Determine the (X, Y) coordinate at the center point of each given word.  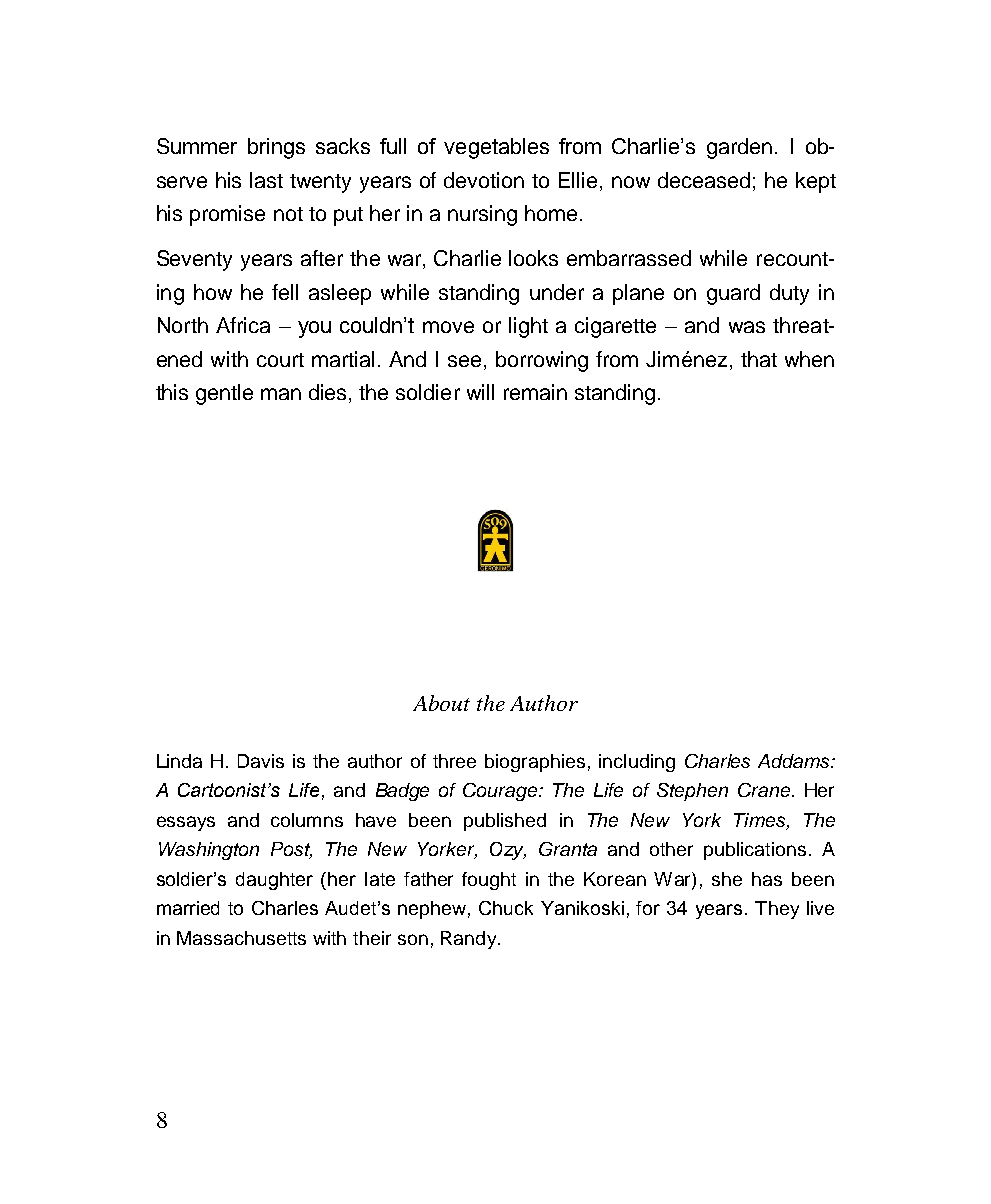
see (464, 361)
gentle (224, 394)
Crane (765, 790)
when (809, 359)
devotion (484, 180)
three (454, 761)
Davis (261, 761)
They (777, 910)
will (480, 392)
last (266, 180)
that (759, 359)
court (280, 360)
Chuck (506, 908)
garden (739, 148)
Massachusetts (241, 938)
